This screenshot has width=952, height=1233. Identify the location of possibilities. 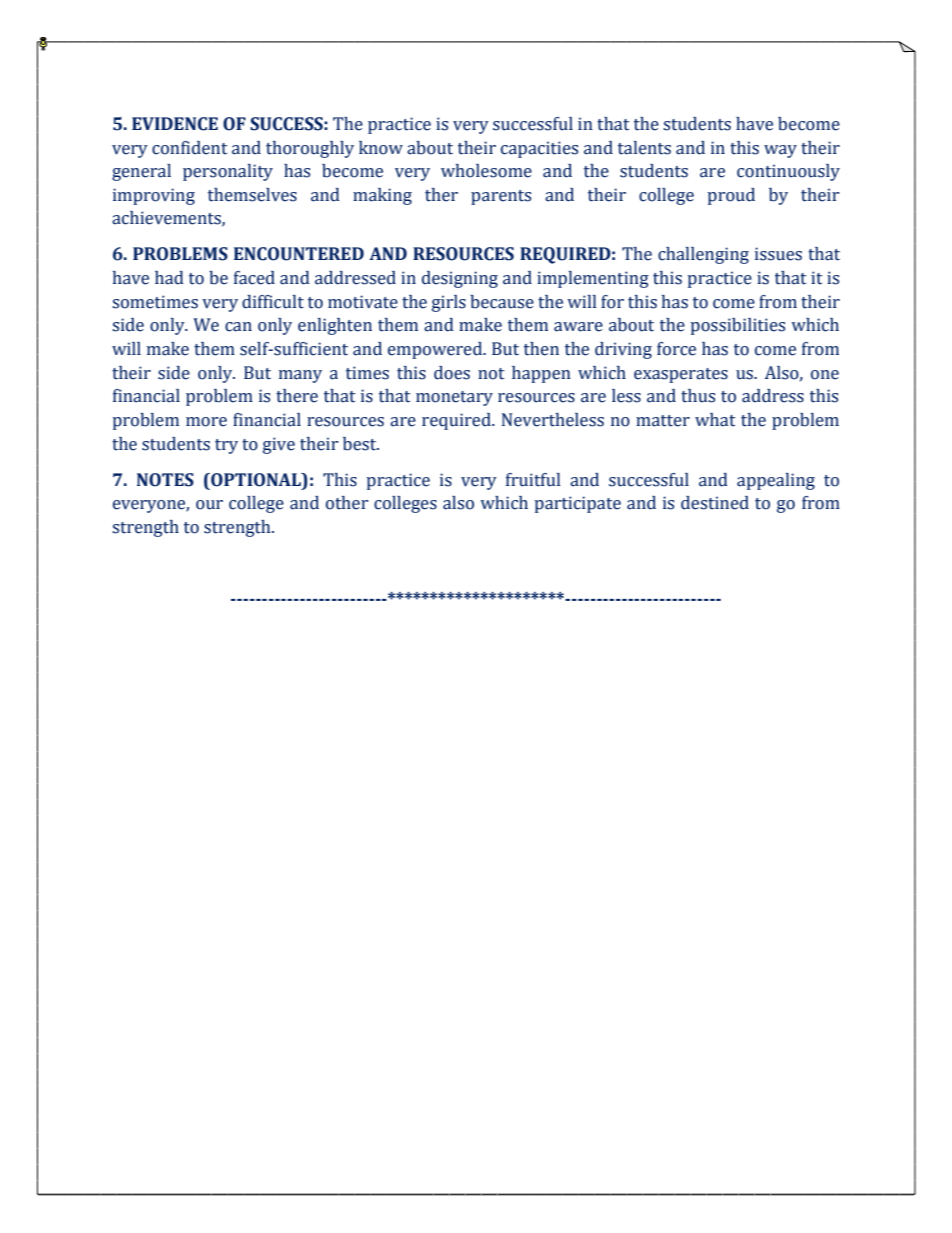
(738, 326).
